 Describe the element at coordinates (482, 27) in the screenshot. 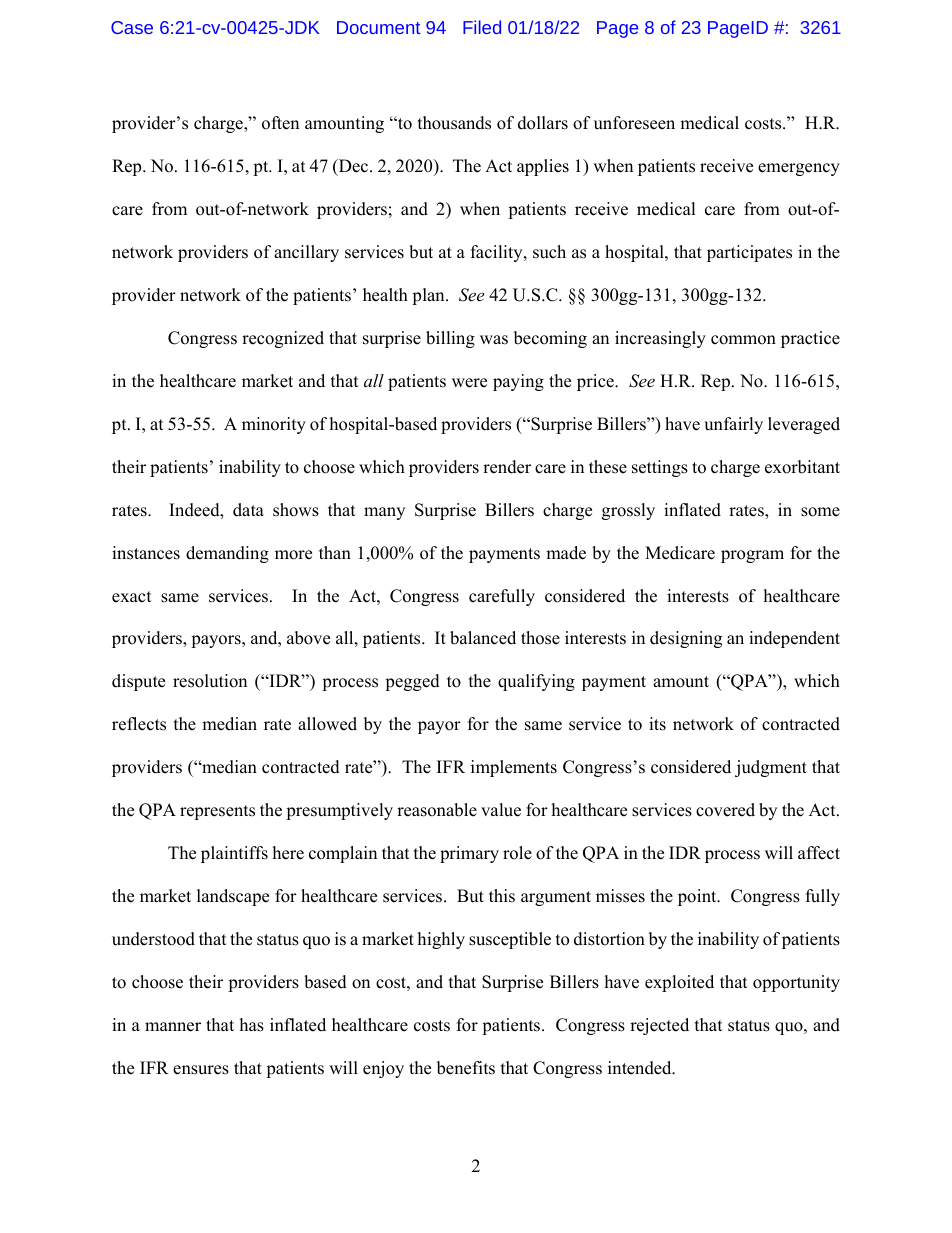

I see `Filed` at that location.
